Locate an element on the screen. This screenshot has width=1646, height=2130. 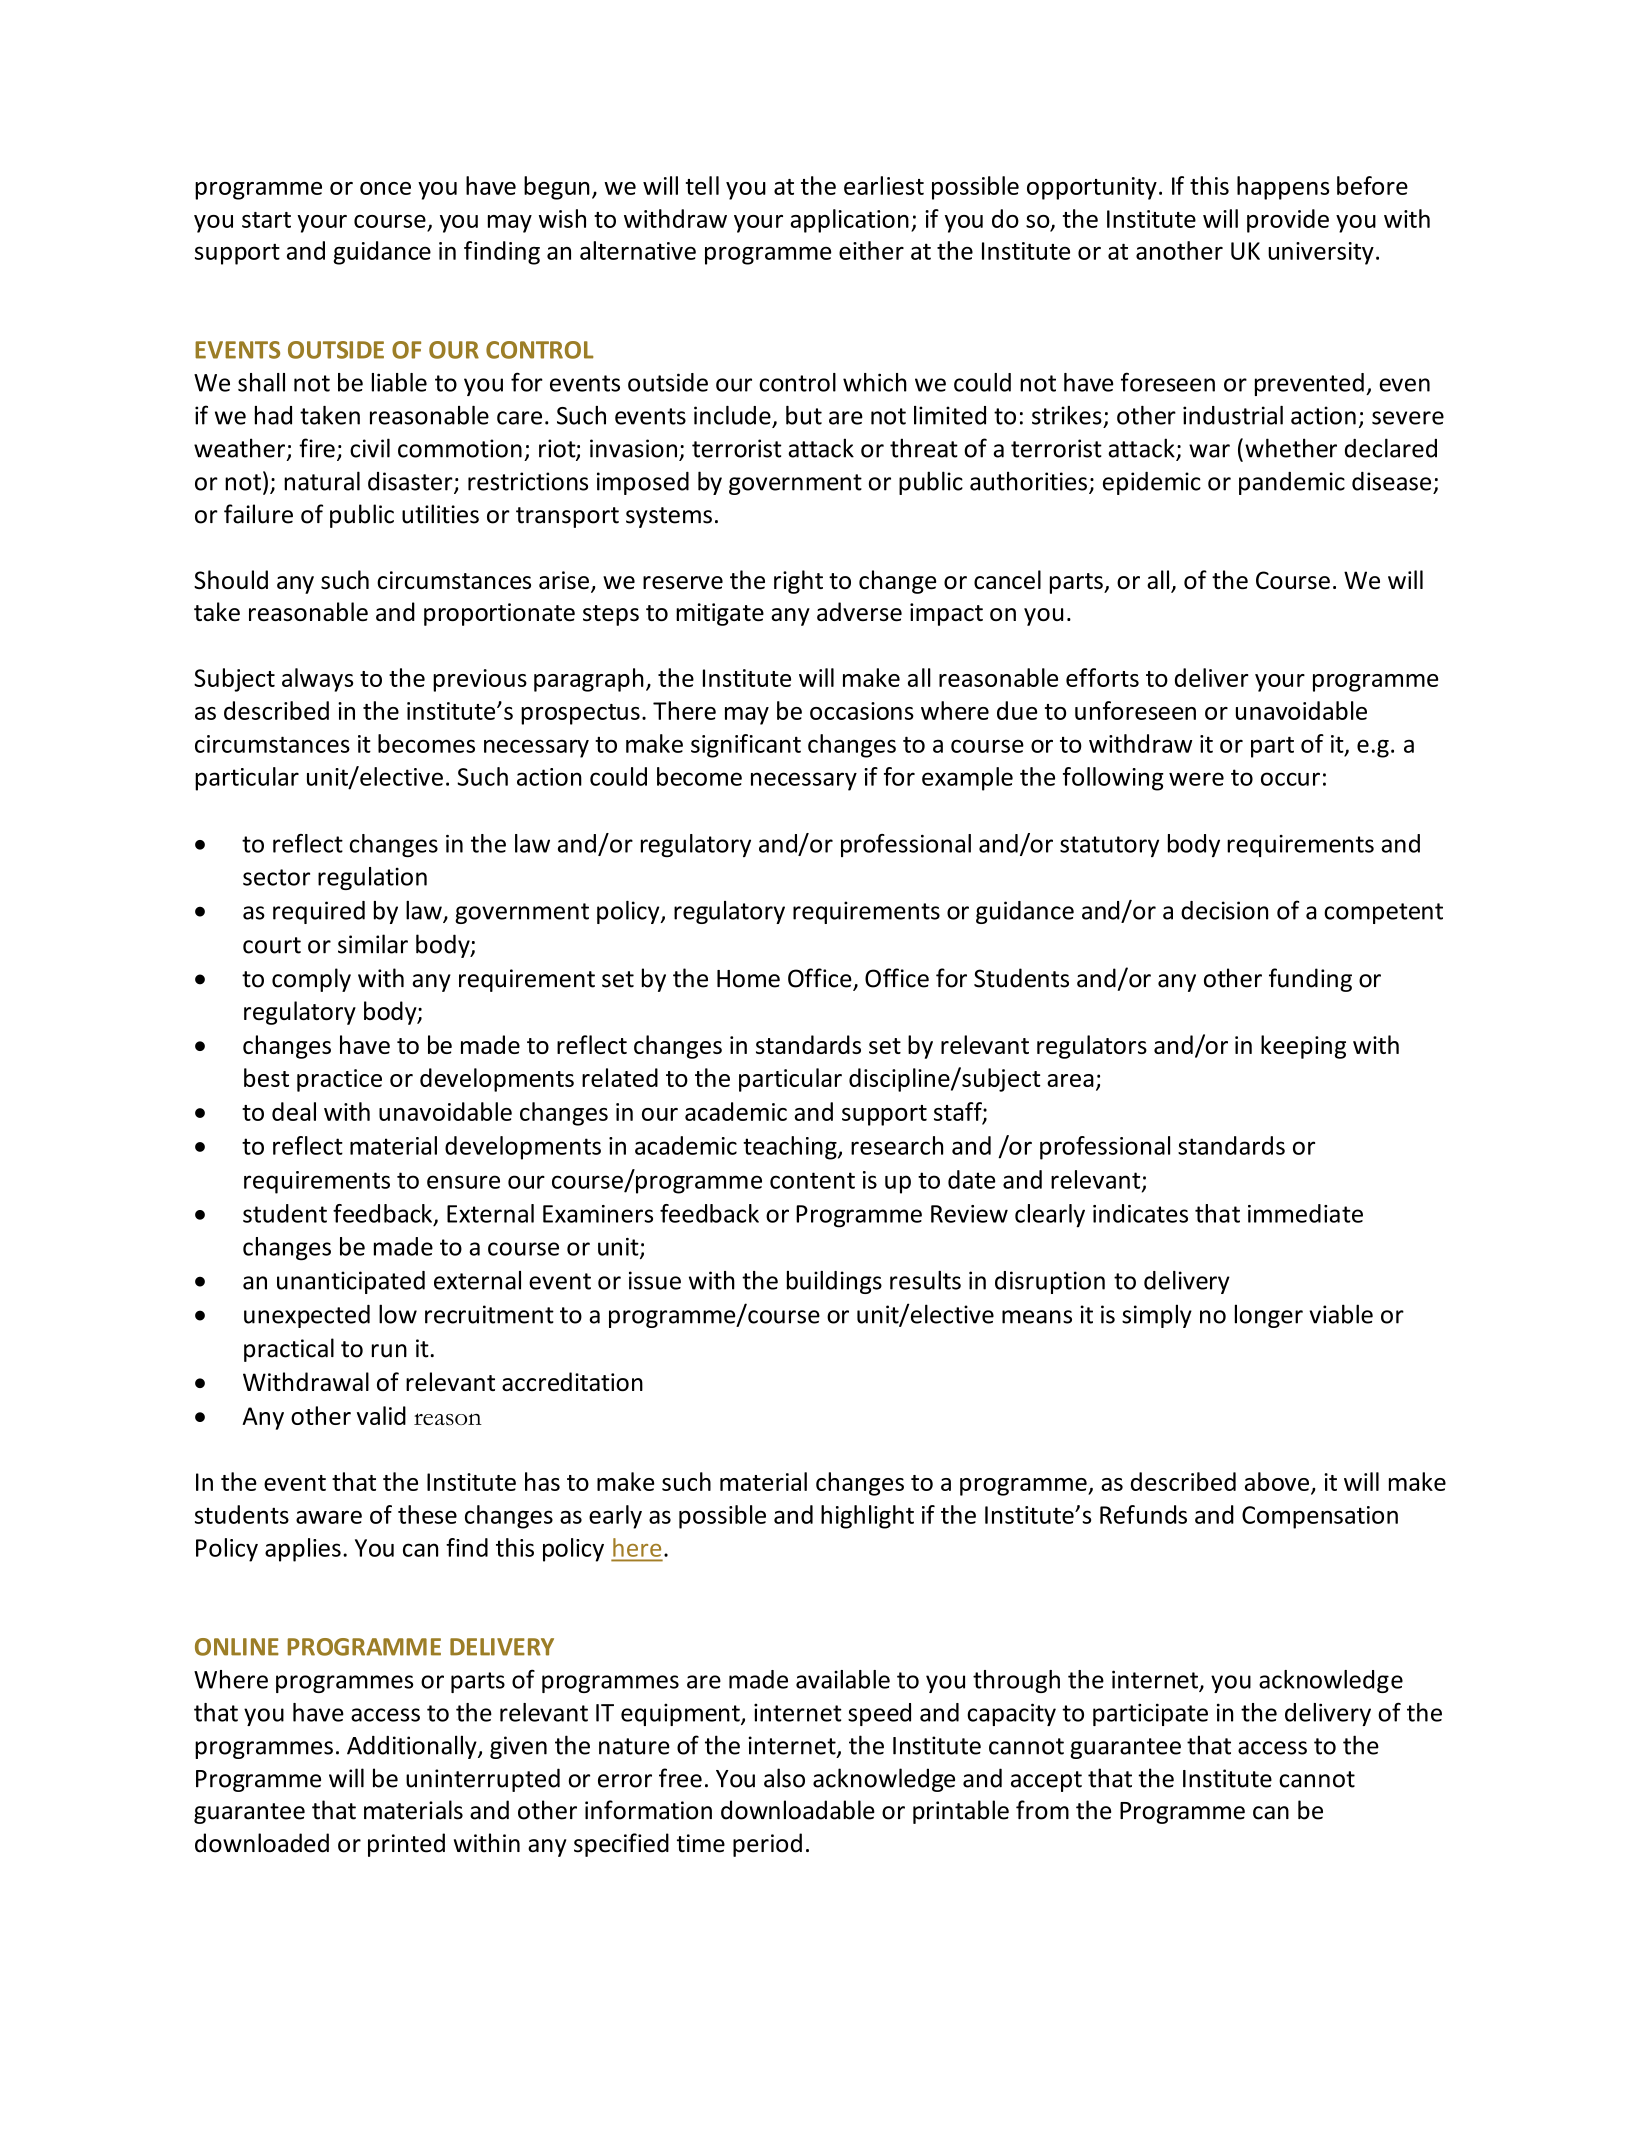
application is located at coordinates (849, 221).
